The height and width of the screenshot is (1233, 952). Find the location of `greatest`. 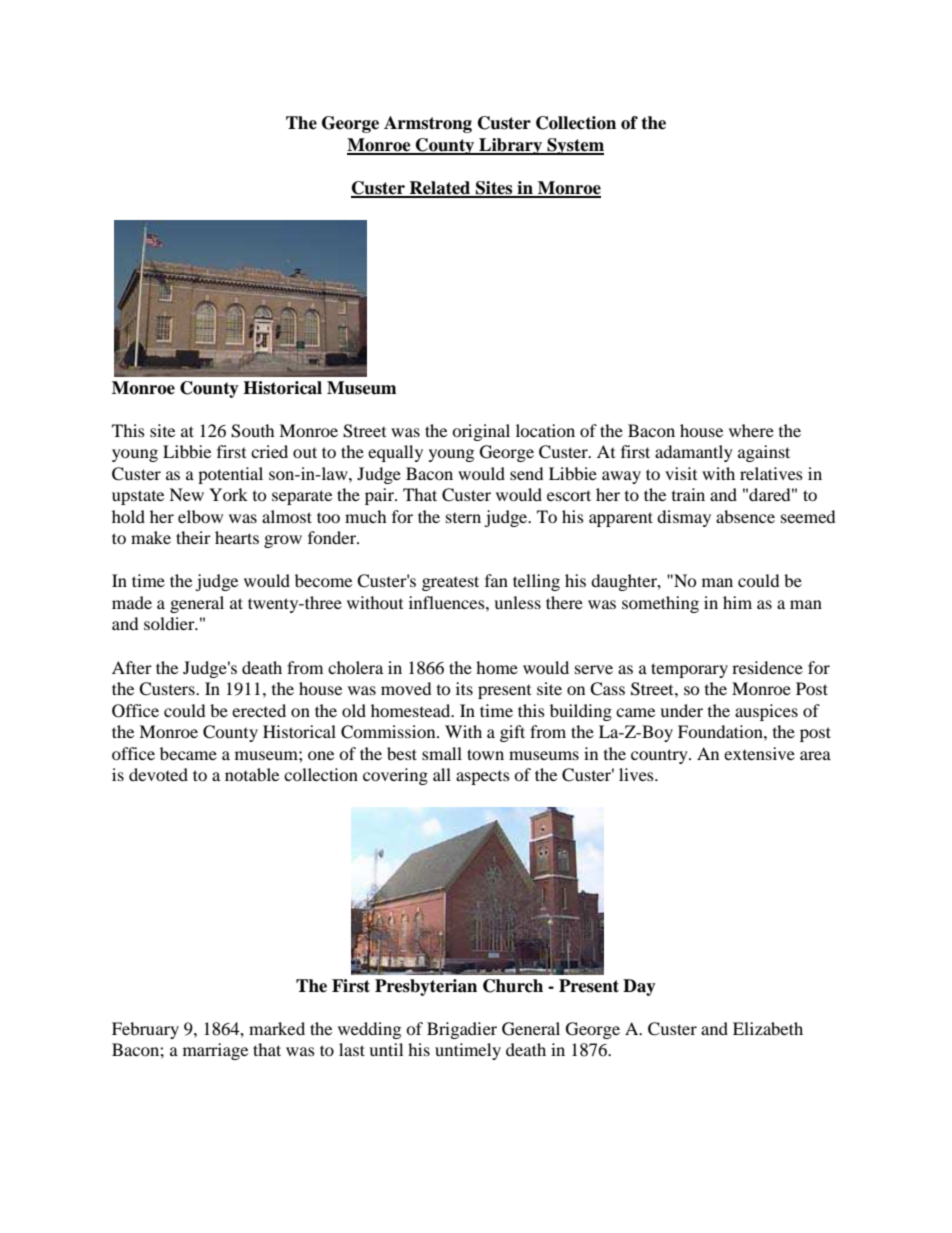

greatest is located at coordinates (450, 583).
